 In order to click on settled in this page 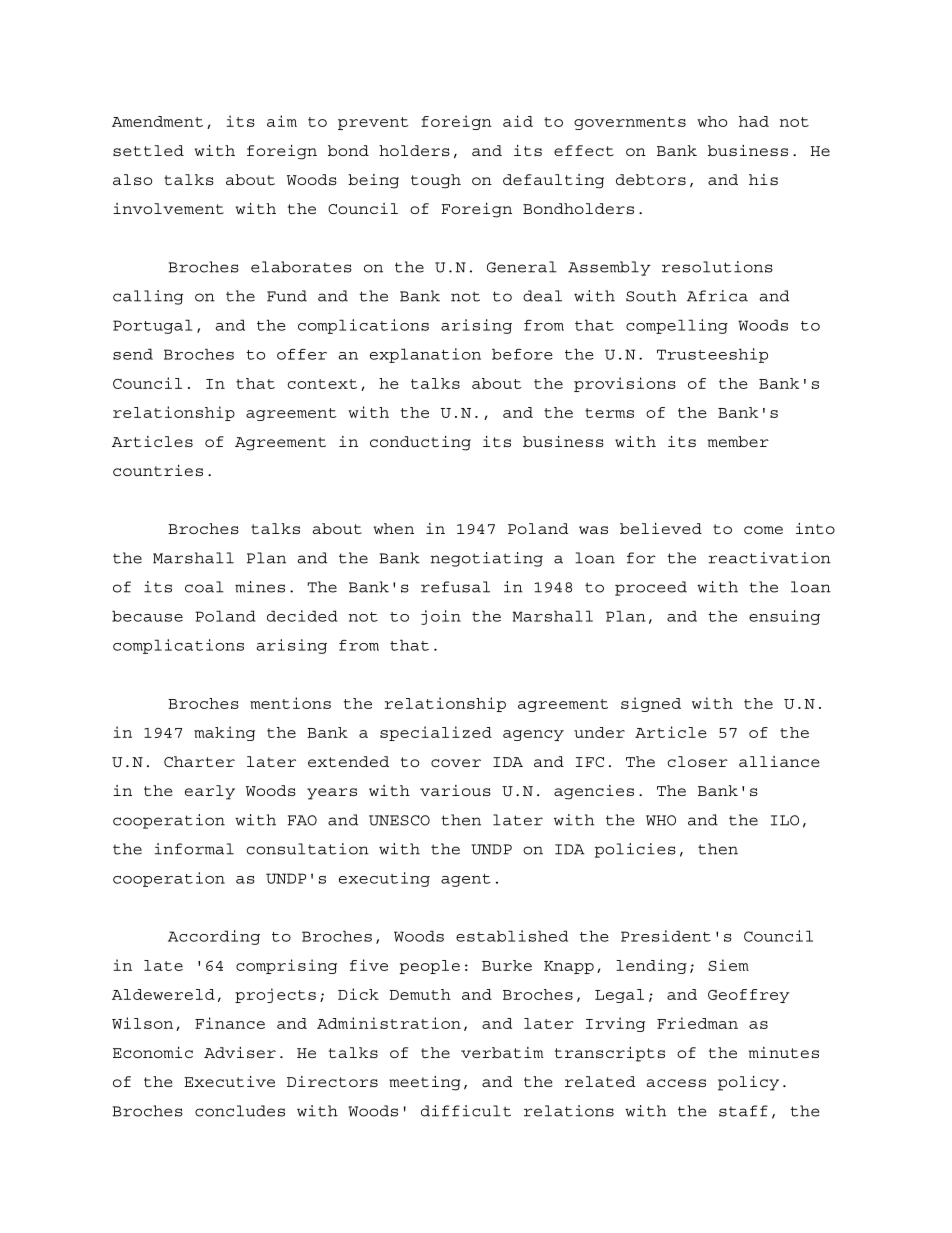, I will do `click(148, 150)`.
